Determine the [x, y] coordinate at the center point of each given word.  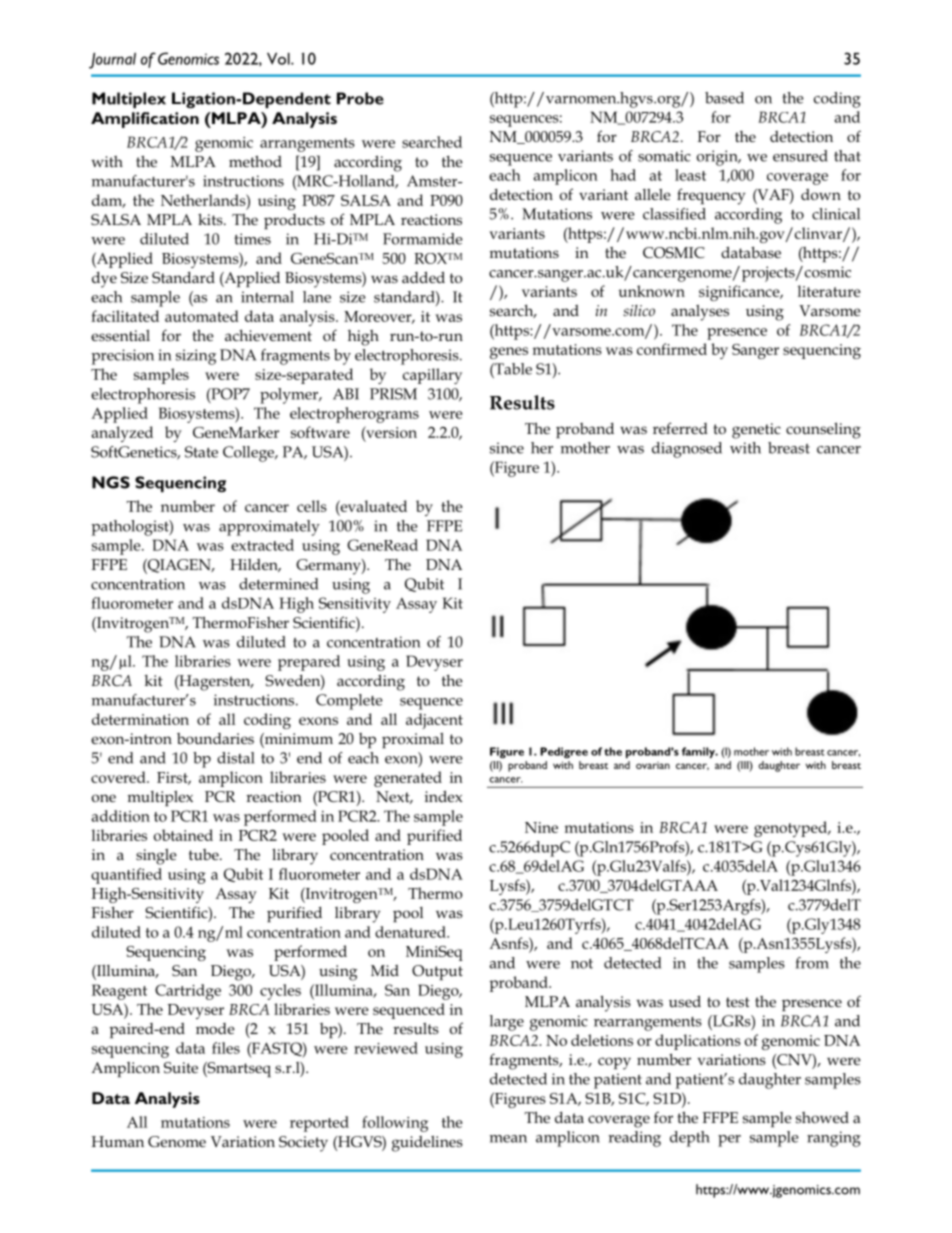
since [507, 448]
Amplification [145, 120]
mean [508, 1139]
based [724, 98]
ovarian [653, 765]
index [444, 796]
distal [235, 758]
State [201, 452]
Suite [181, 1067]
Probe [360, 98]
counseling [823, 430]
